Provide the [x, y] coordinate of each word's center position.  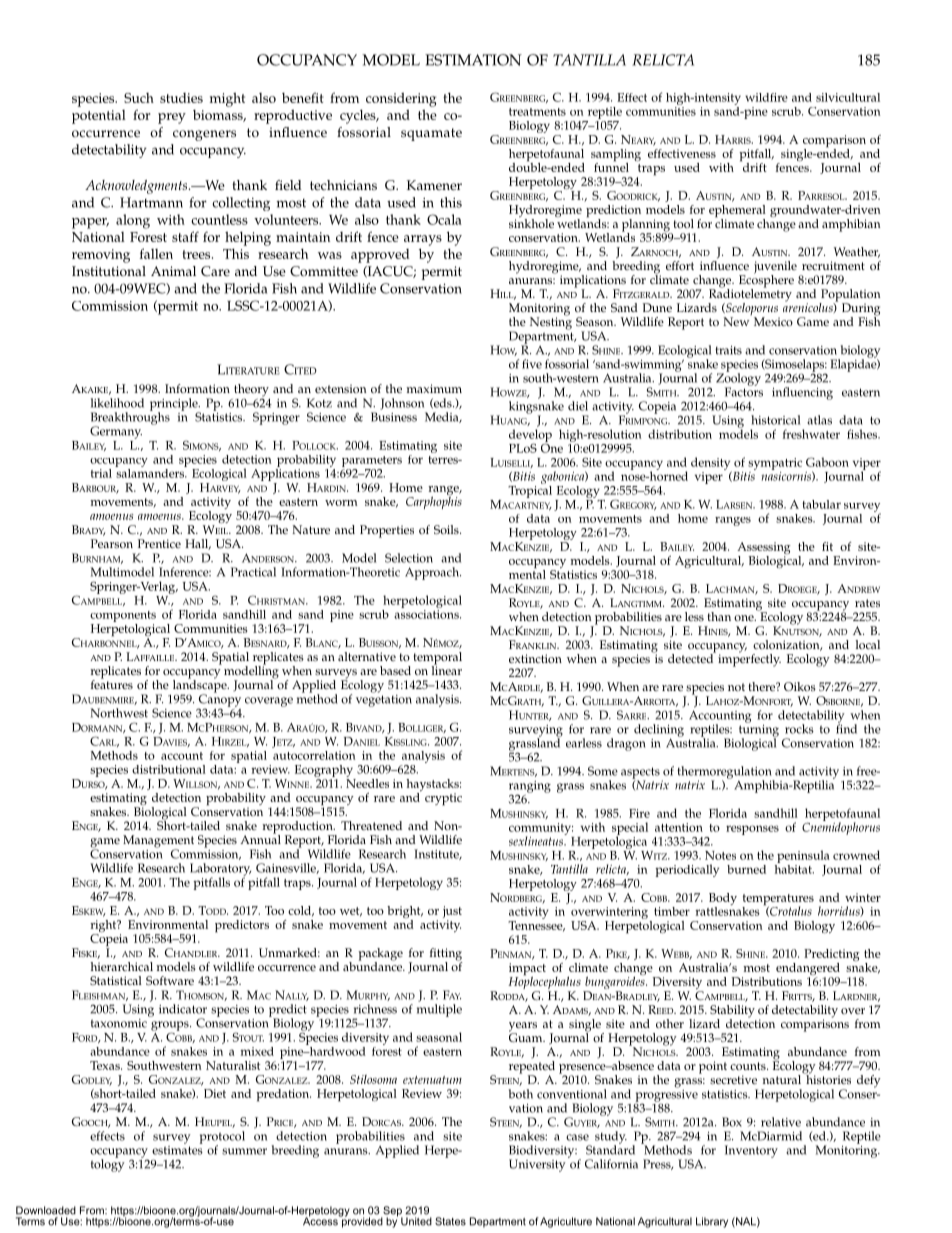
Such [139, 98]
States [450, 1221]
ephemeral [737, 212]
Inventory [751, 1151]
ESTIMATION [473, 60]
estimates [177, 1149]
